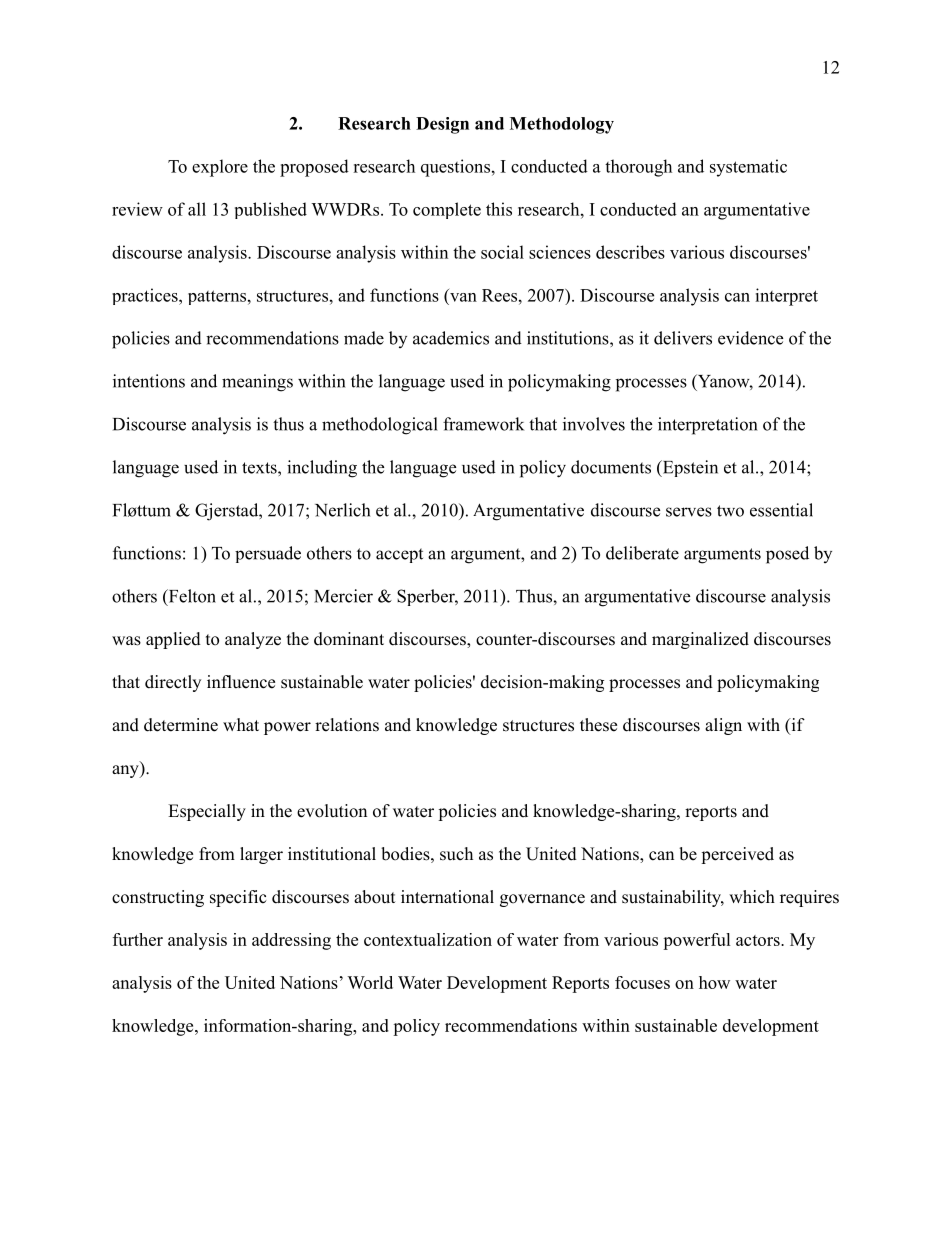 This page has height=1233, width=952. What do you see at coordinates (181, 725) in the page?
I see `determine` at bounding box center [181, 725].
